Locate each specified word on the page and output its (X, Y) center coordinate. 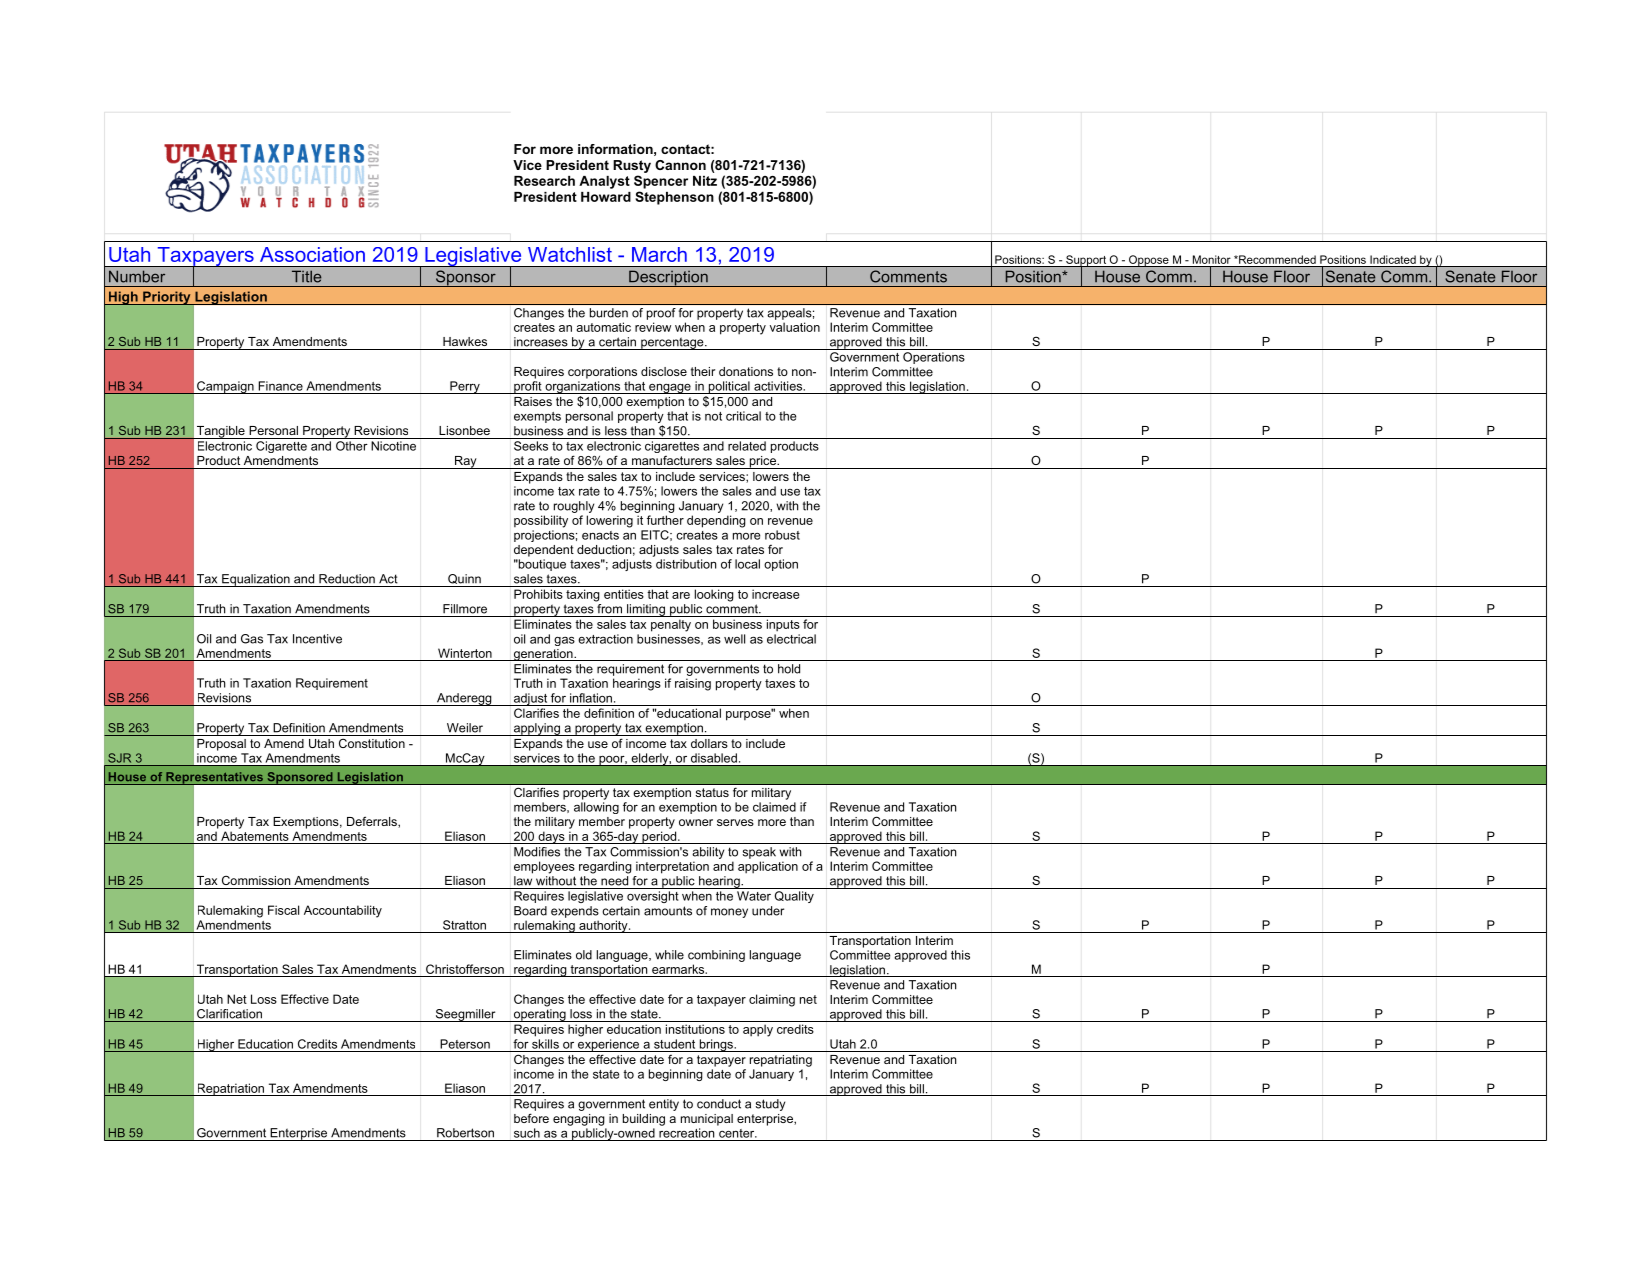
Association (312, 254)
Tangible (220, 432)
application (768, 867)
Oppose (1149, 261)
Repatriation (231, 1089)
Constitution (372, 743)
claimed (774, 807)
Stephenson (674, 198)
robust (782, 535)
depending (716, 521)
